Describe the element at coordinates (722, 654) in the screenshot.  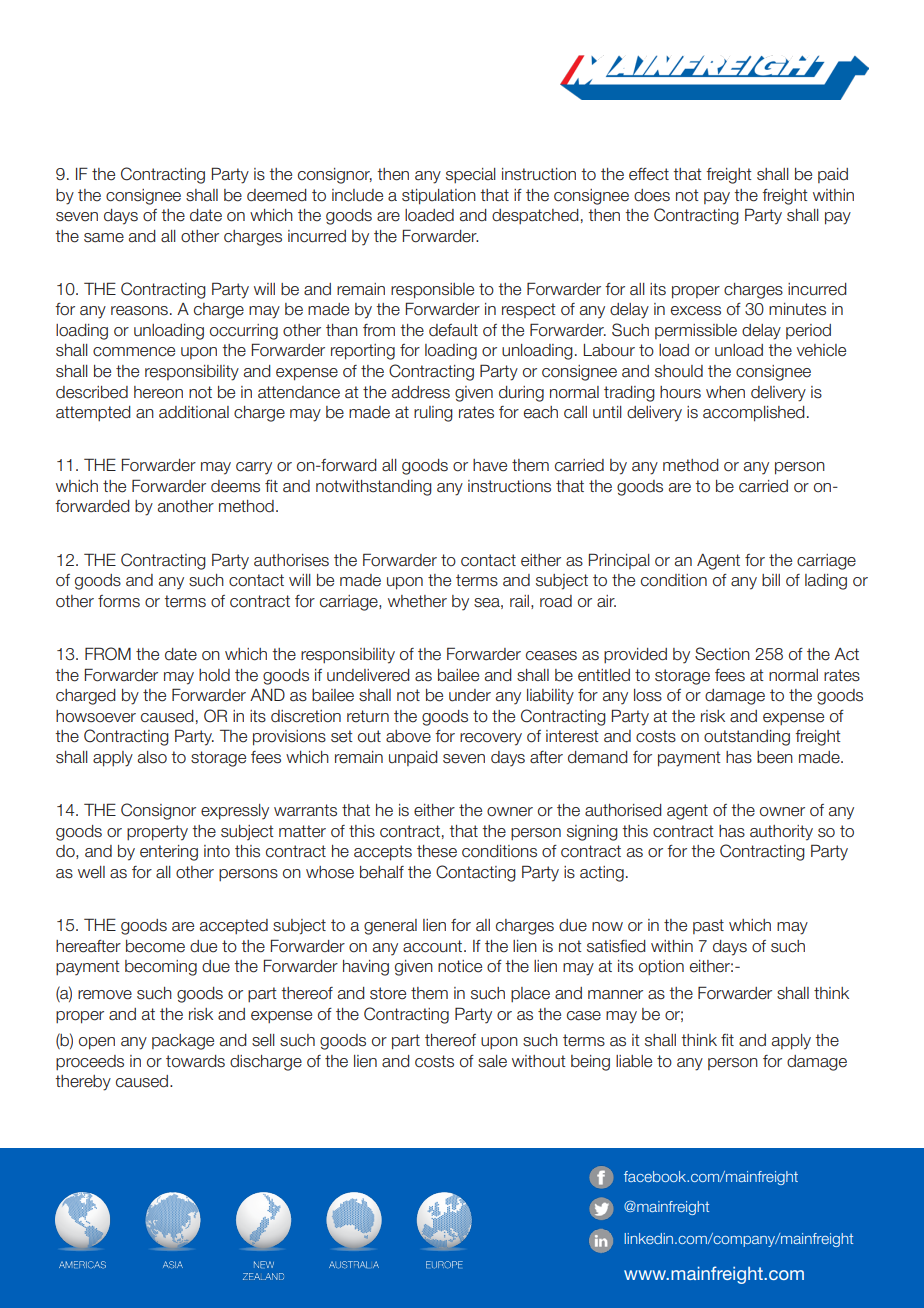
I see `Section` at that location.
